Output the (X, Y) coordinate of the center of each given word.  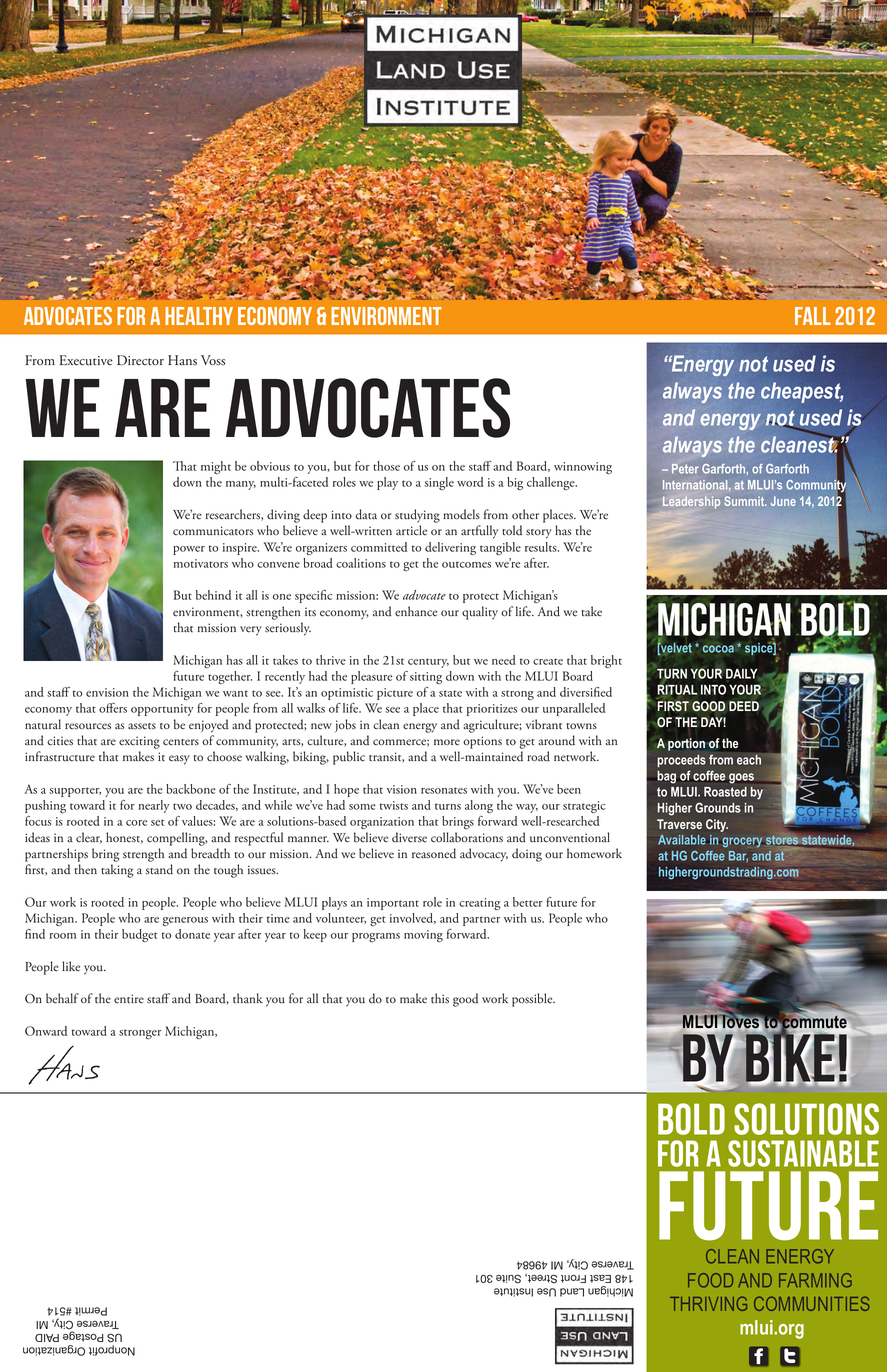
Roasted (725, 792)
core (136, 823)
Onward (46, 1031)
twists (394, 805)
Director (140, 360)
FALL (813, 316)
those (386, 466)
